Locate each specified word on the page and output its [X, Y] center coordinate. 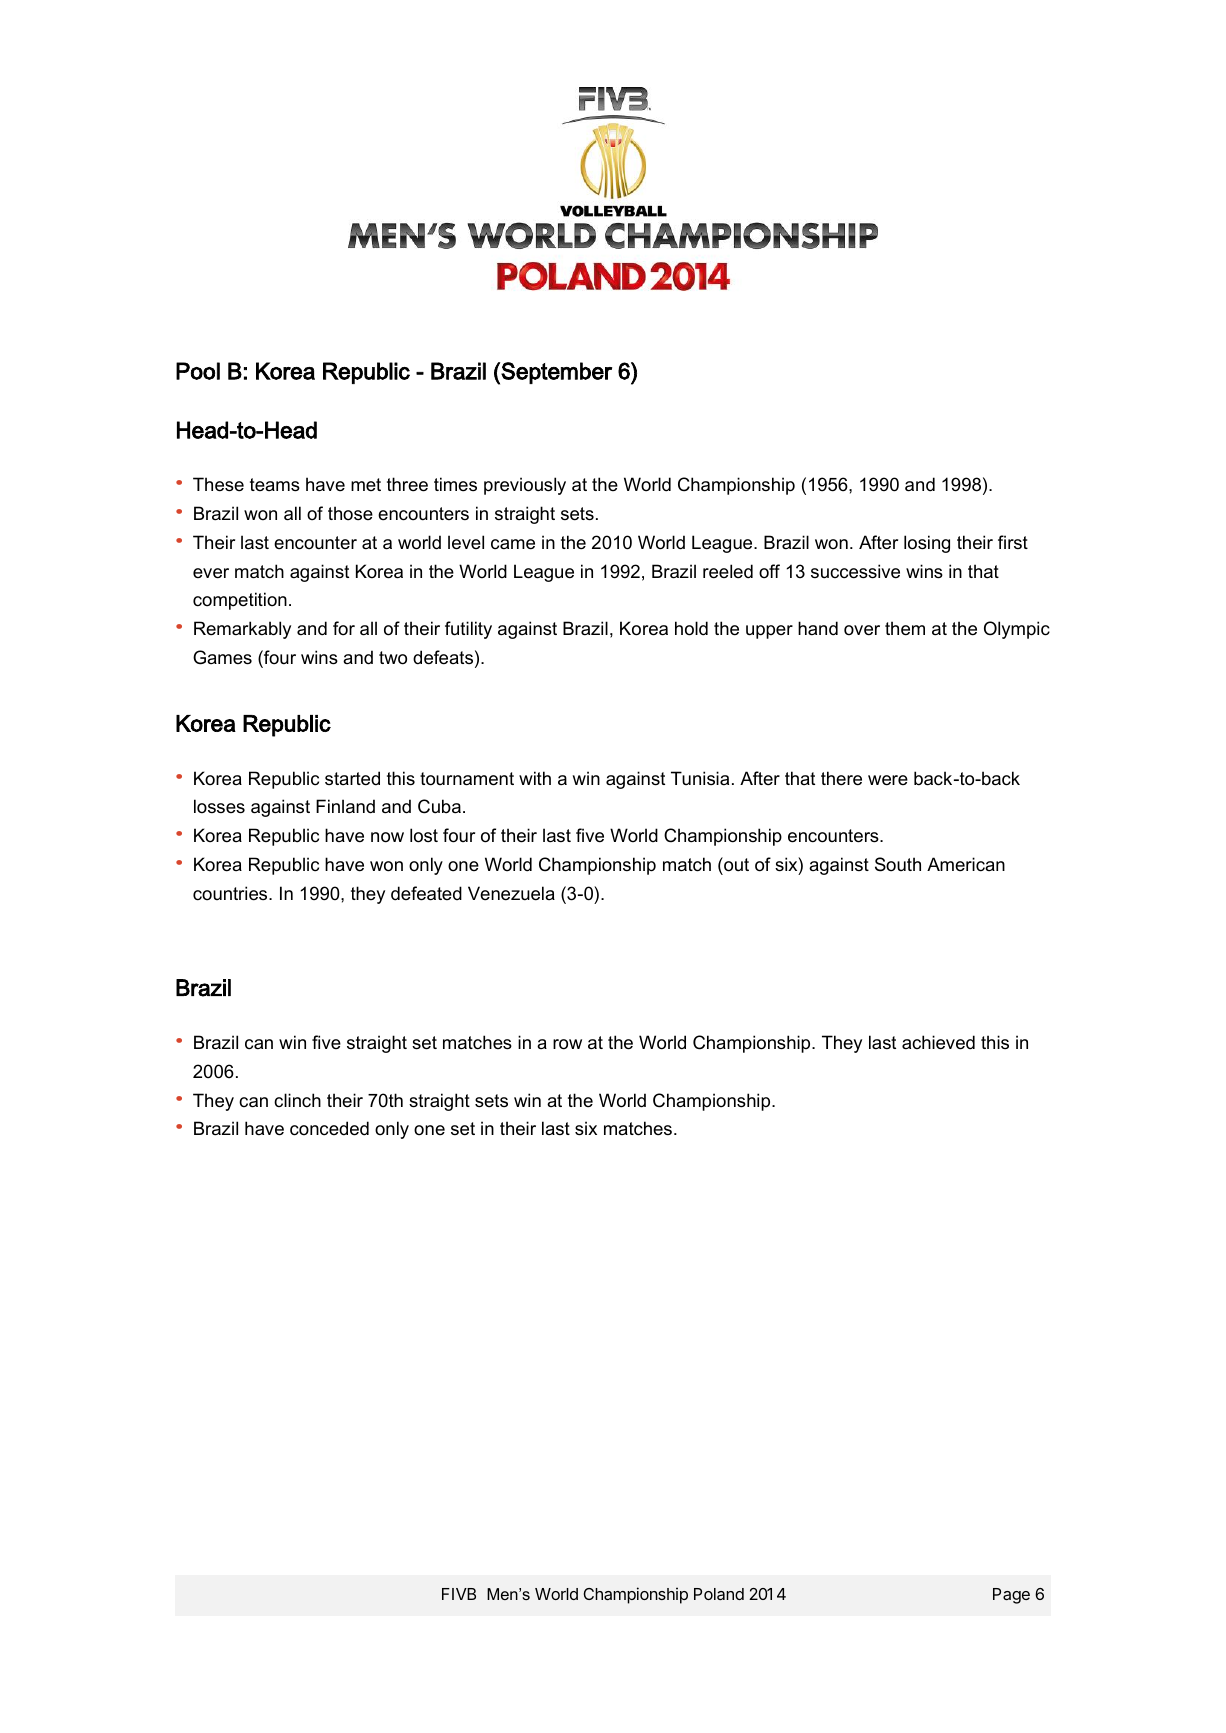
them [905, 628]
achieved [938, 1042]
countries [231, 893]
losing [927, 544]
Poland [719, 1594]
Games [222, 657]
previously [525, 486]
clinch [297, 1100]
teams [275, 485]
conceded [329, 1128]
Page [1011, 1596]
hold [691, 628]
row [567, 1044]
